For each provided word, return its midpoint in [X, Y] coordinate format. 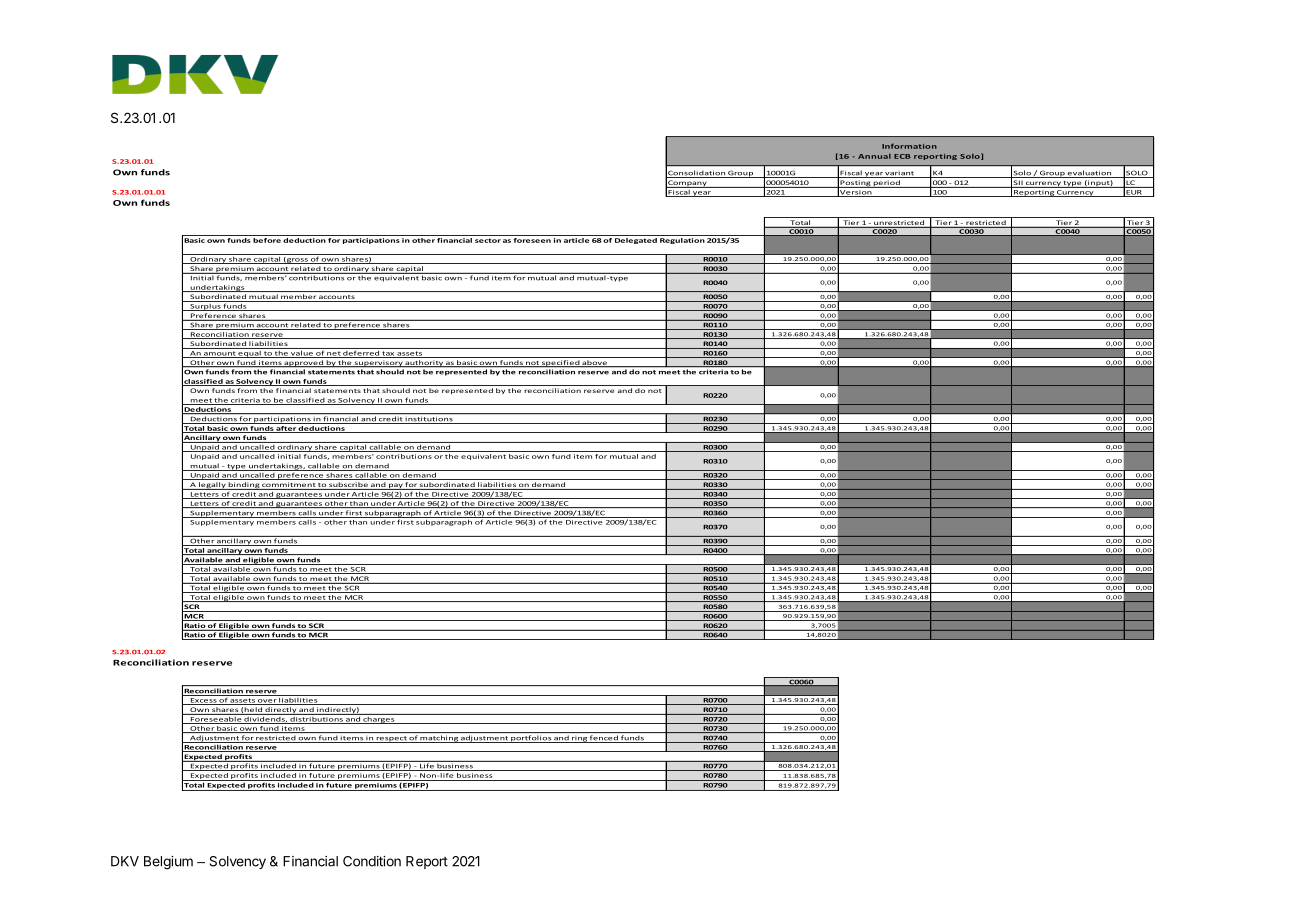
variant [900, 174]
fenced [604, 739]
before [267, 239]
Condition [372, 861]
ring [579, 739]
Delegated [636, 241]
